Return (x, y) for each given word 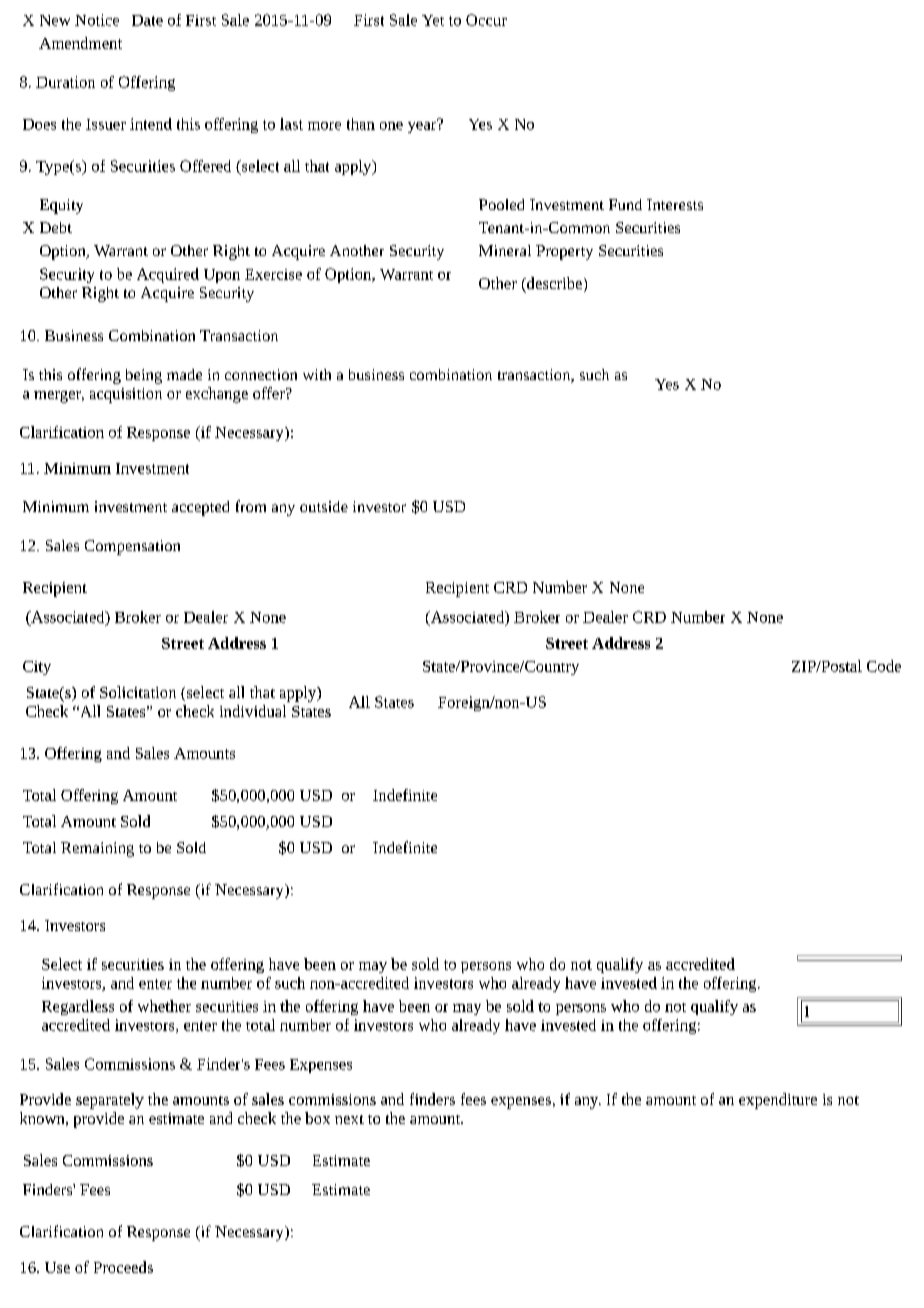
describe (553, 283)
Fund (625, 204)
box (317, 1118)
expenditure (778, 1101)
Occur (486, 20)
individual (253, 711)
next (349, 1119)
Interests (675, 204)
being (144, 376)
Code (884, 666)
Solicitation (138, 692)
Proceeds (123, 1267)
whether (164, 1006)
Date (147, 20)
